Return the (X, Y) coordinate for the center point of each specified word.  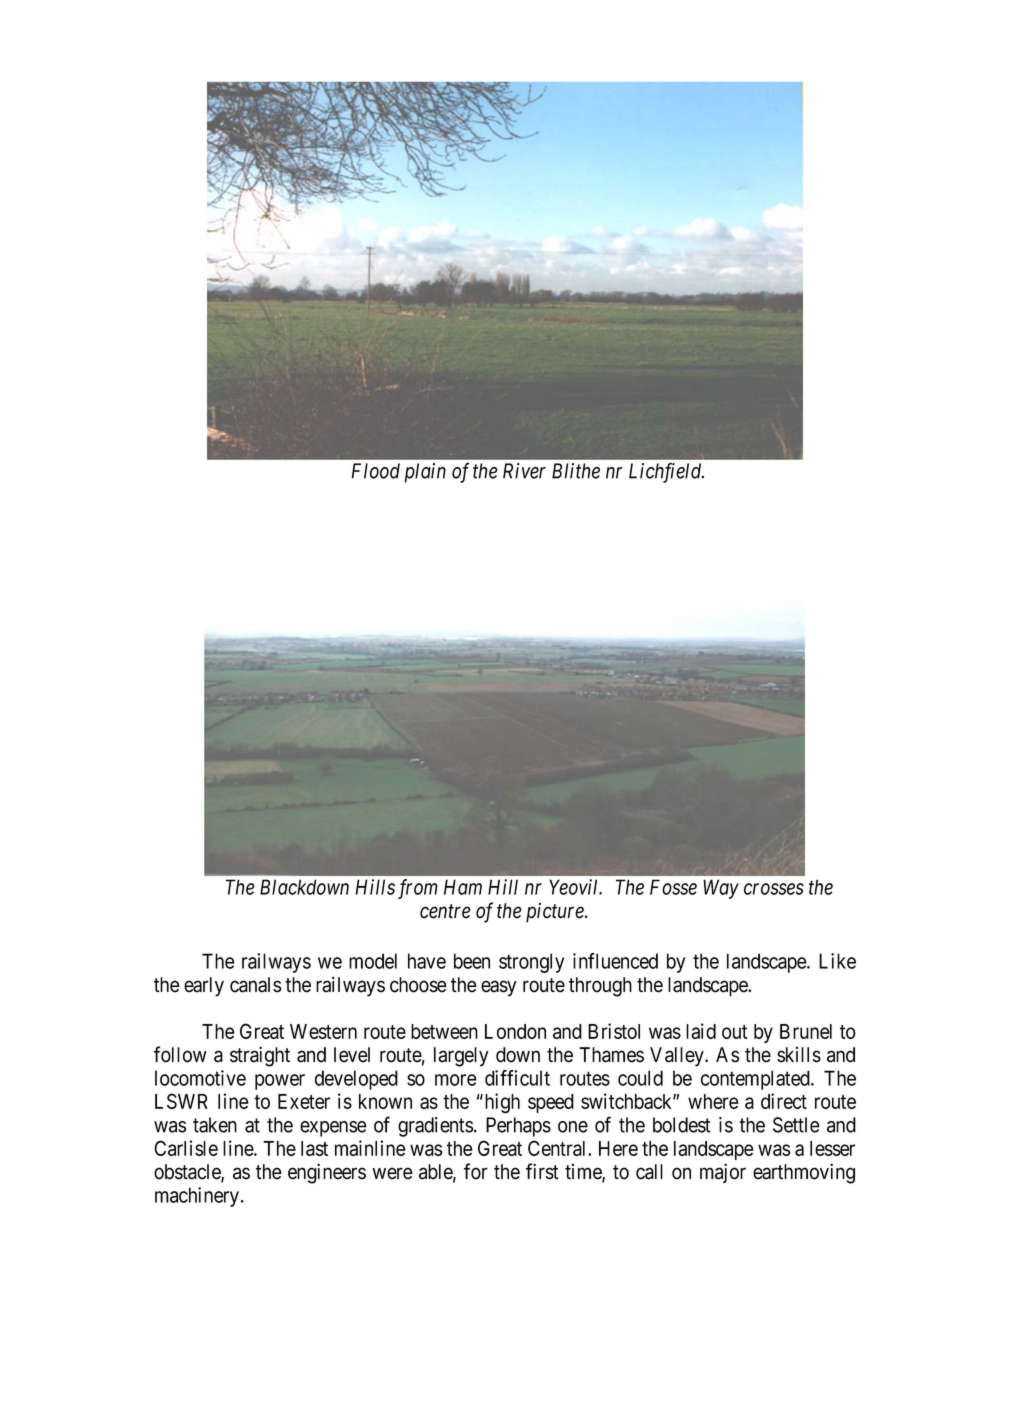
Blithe (576, 471)
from (418, 889)
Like (837, 961)
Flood (375, 471)
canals (255, 985)
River (524, 471)
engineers (327, 1173)
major (723, 1173)
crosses (774, 889)
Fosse (673, 887)
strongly (531, 963)
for (476, 1171)
